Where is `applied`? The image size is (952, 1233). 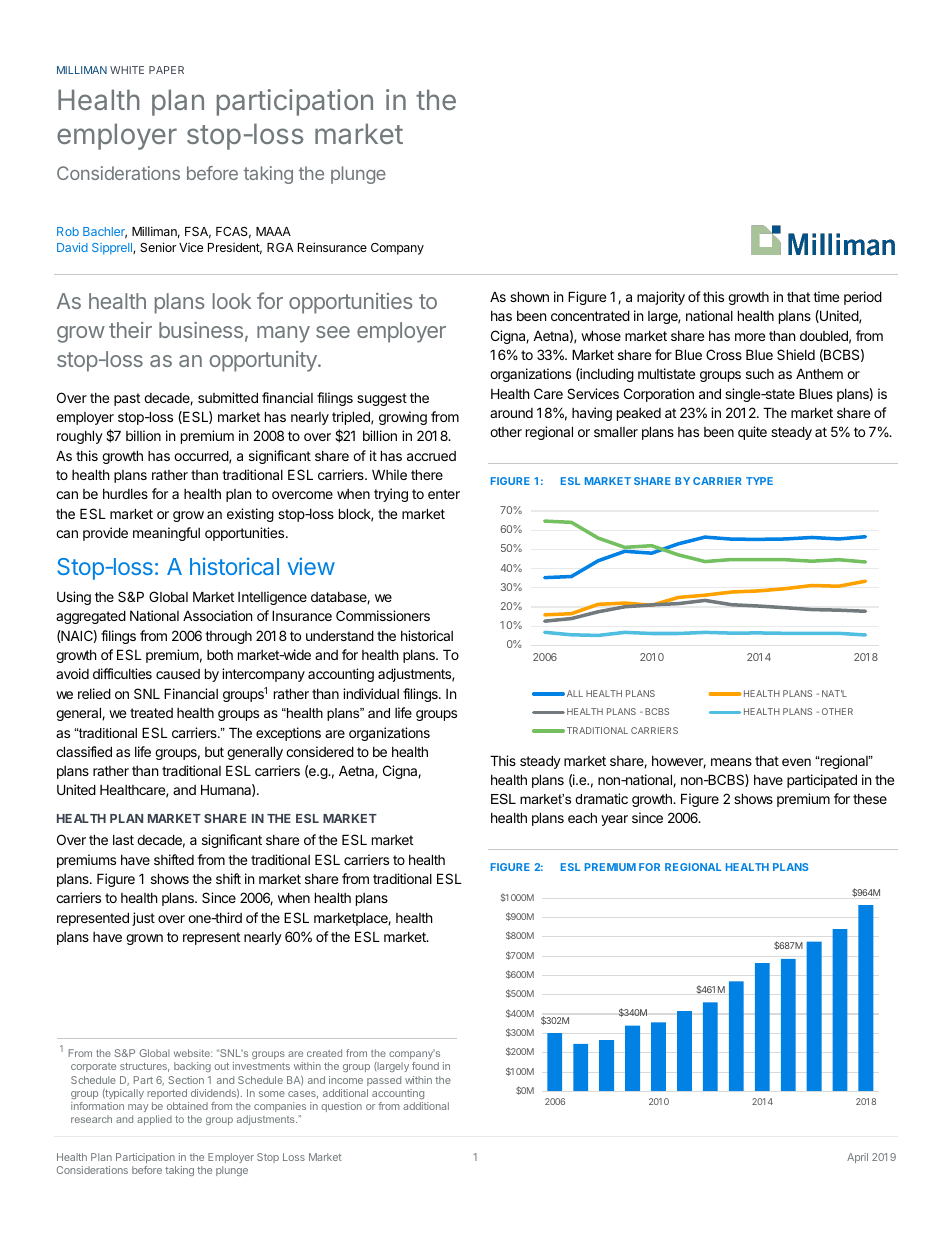 applied is located at coordinates (154, 1120).
